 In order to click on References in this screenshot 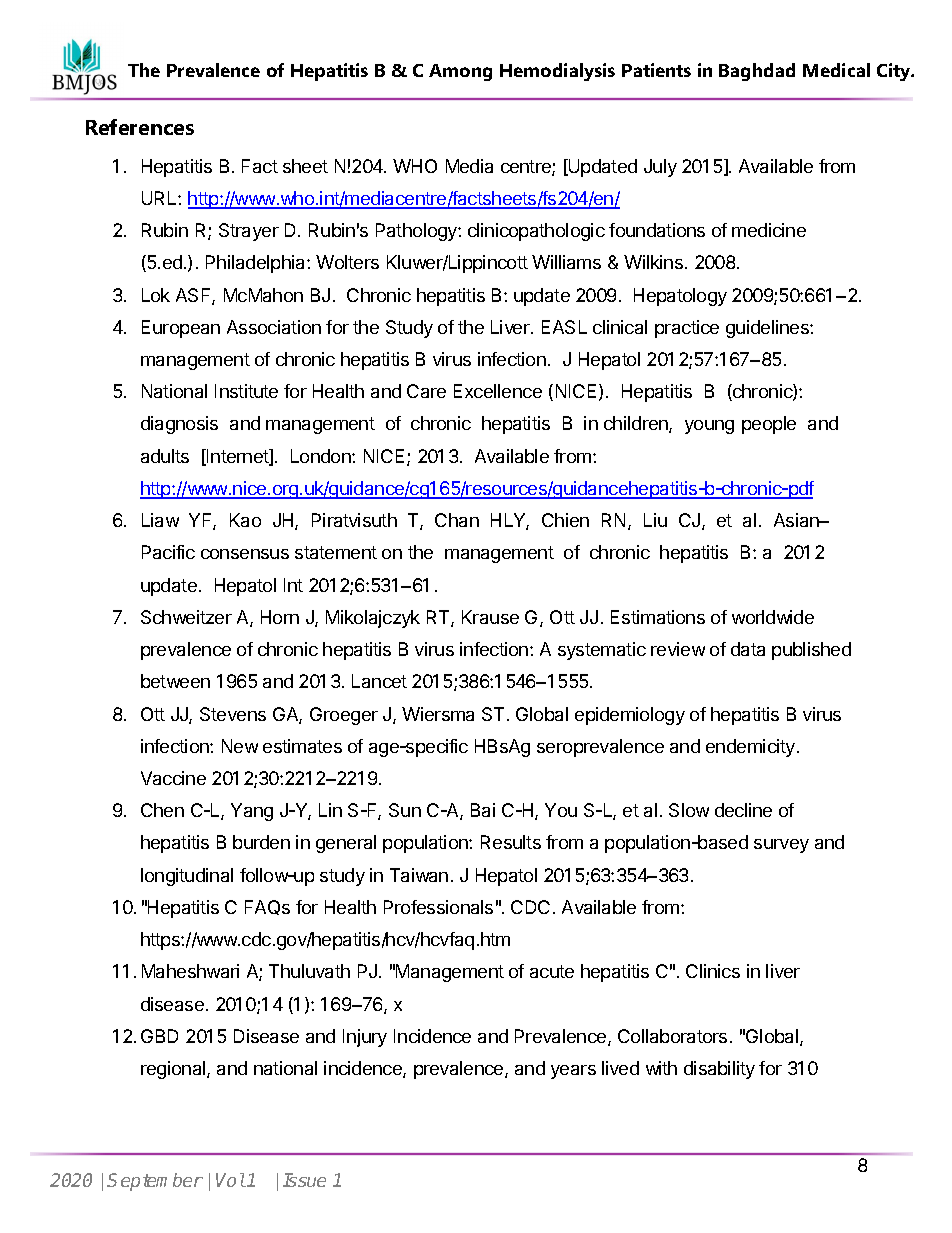, I will do `click(140, 127)`.
